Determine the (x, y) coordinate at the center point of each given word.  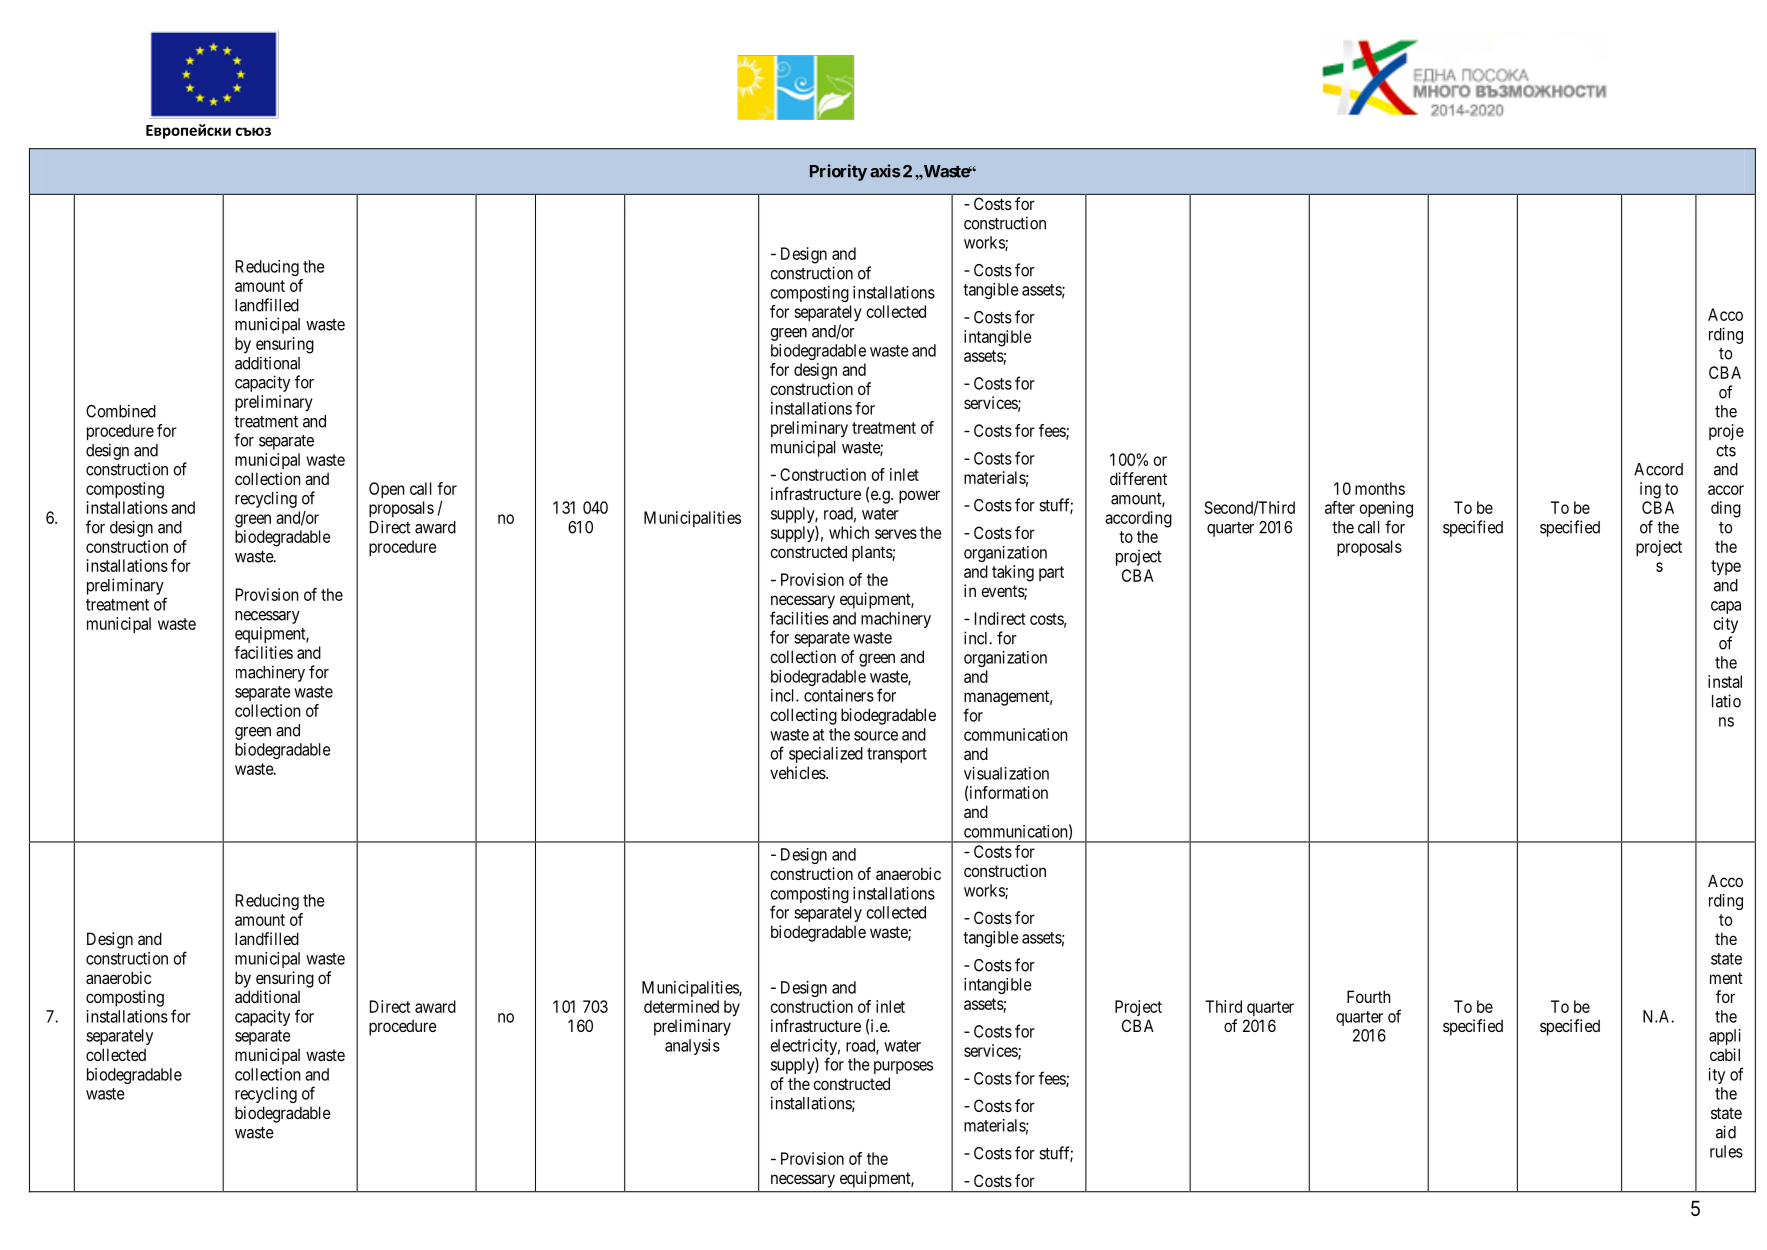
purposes (903, 1067)
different (1138, 478)
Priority (838, 172)
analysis (692, 1047)
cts (1726, 451)
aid (1726, 1132)
